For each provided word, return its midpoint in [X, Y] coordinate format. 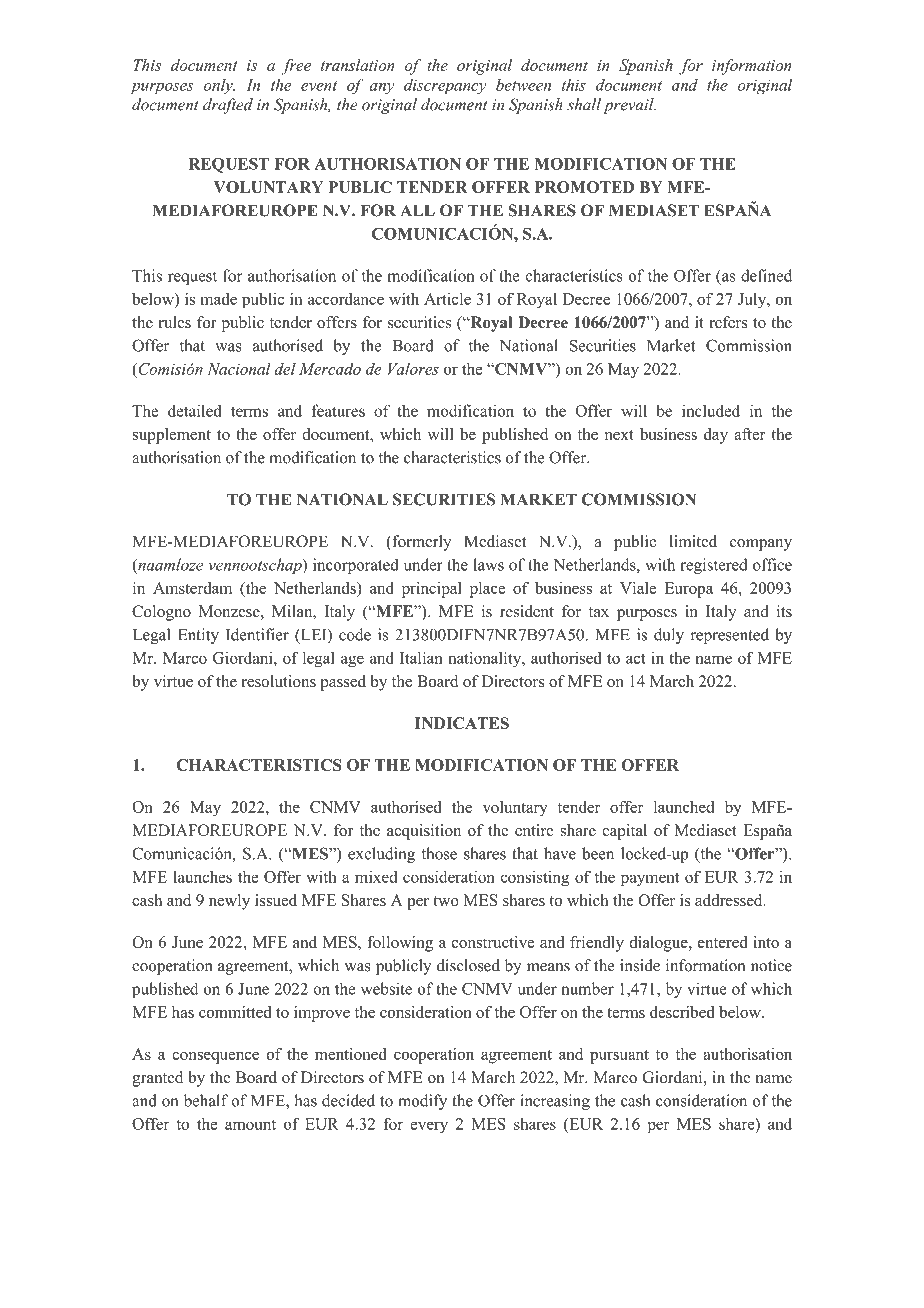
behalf [206, 1100]
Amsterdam [192, 588]
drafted [228, 106]
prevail [629, 106]
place [487, 590]
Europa [689, 590]
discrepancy [445, 86]
